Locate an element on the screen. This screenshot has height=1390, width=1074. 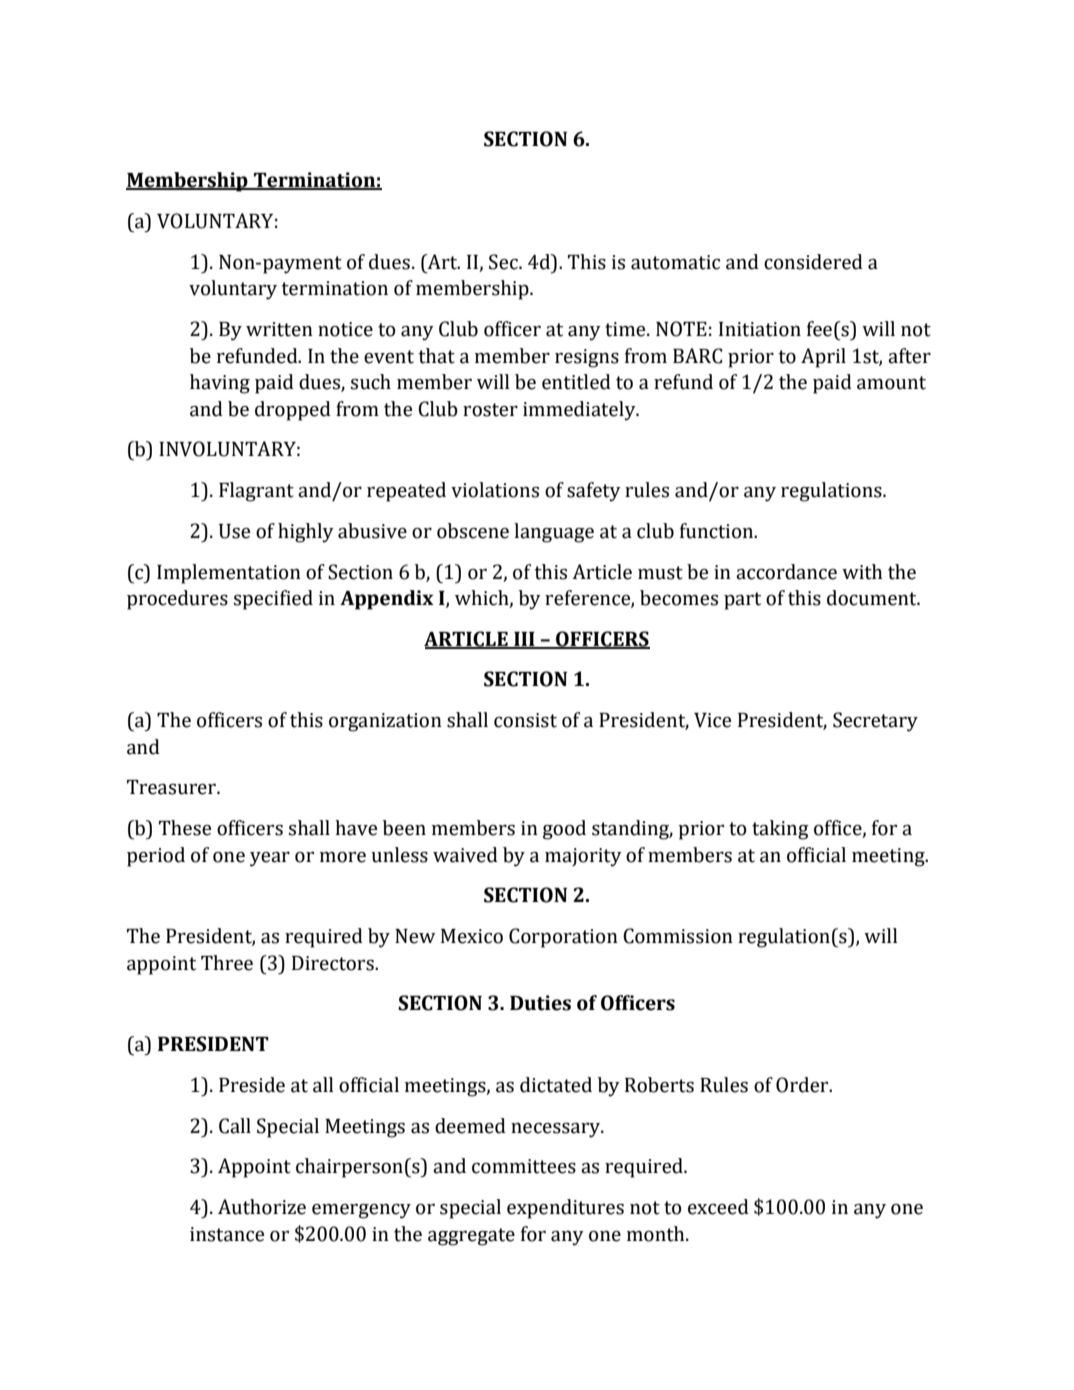
violations is located at coordinates (495, 490).
